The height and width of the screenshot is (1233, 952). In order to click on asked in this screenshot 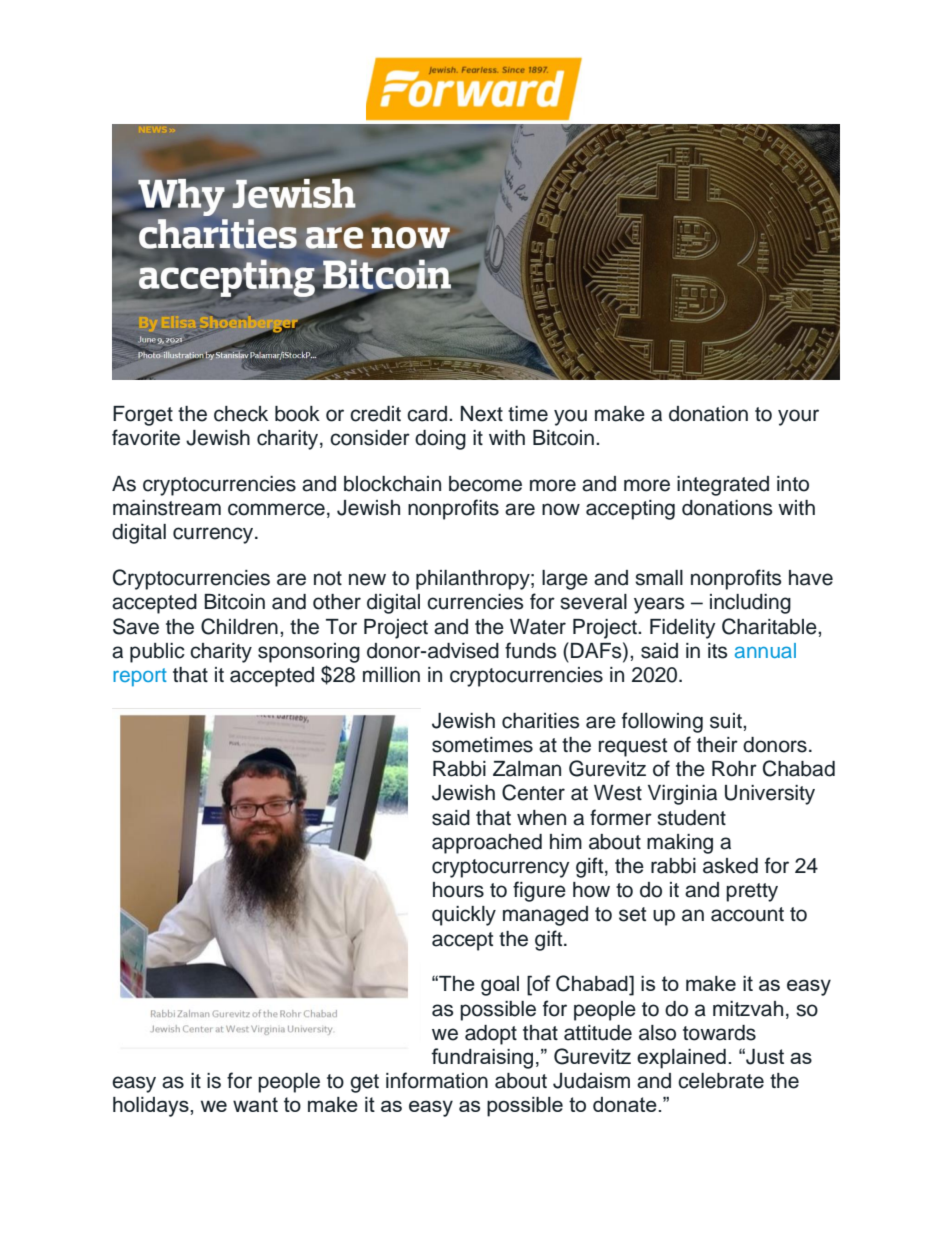, I will do `click(730, 866)`.
